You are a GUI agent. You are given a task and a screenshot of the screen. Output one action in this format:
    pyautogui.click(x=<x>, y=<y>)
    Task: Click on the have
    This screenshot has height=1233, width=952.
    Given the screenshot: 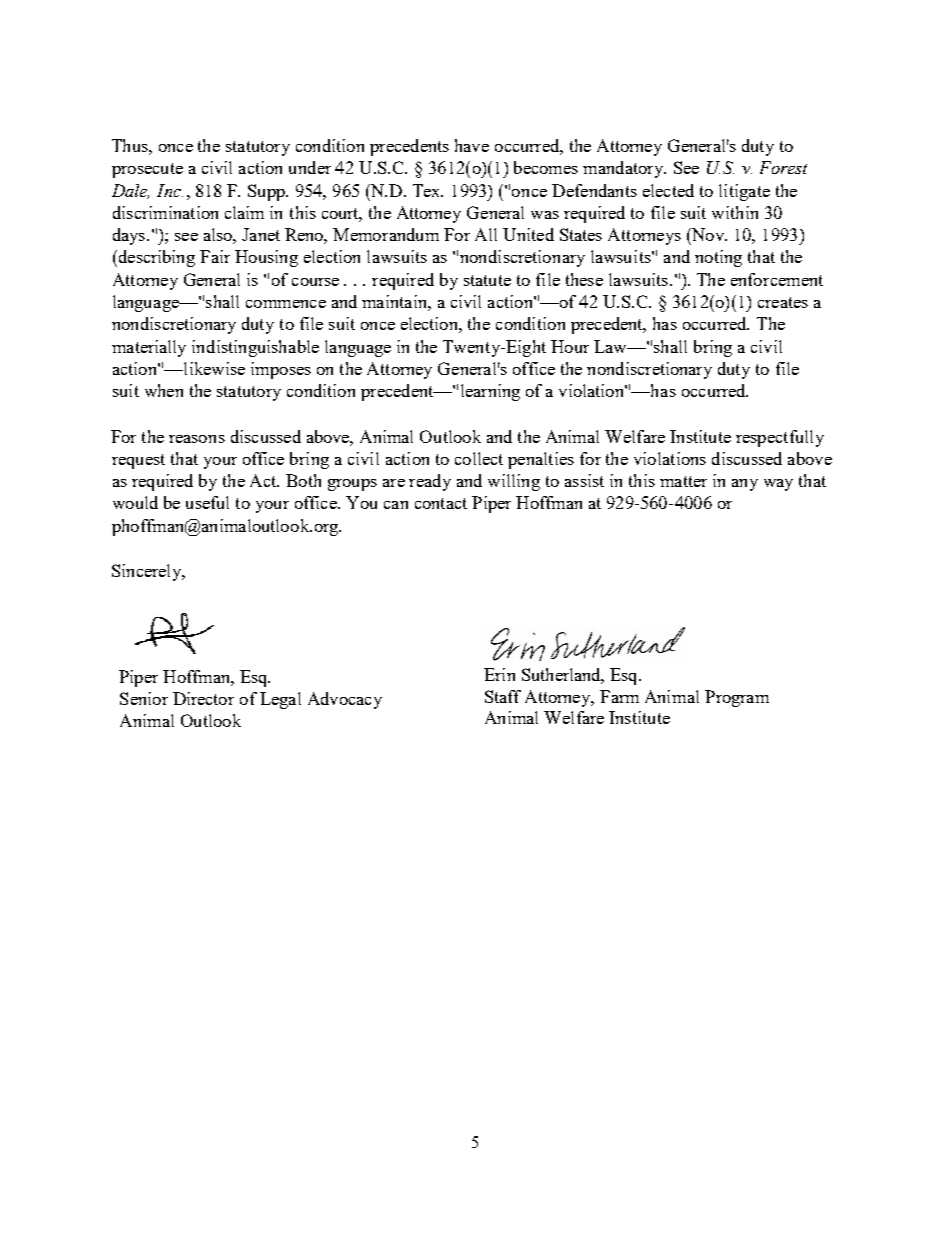 What is the action you would take?
    pyautogui.click(x=472, y=145)
